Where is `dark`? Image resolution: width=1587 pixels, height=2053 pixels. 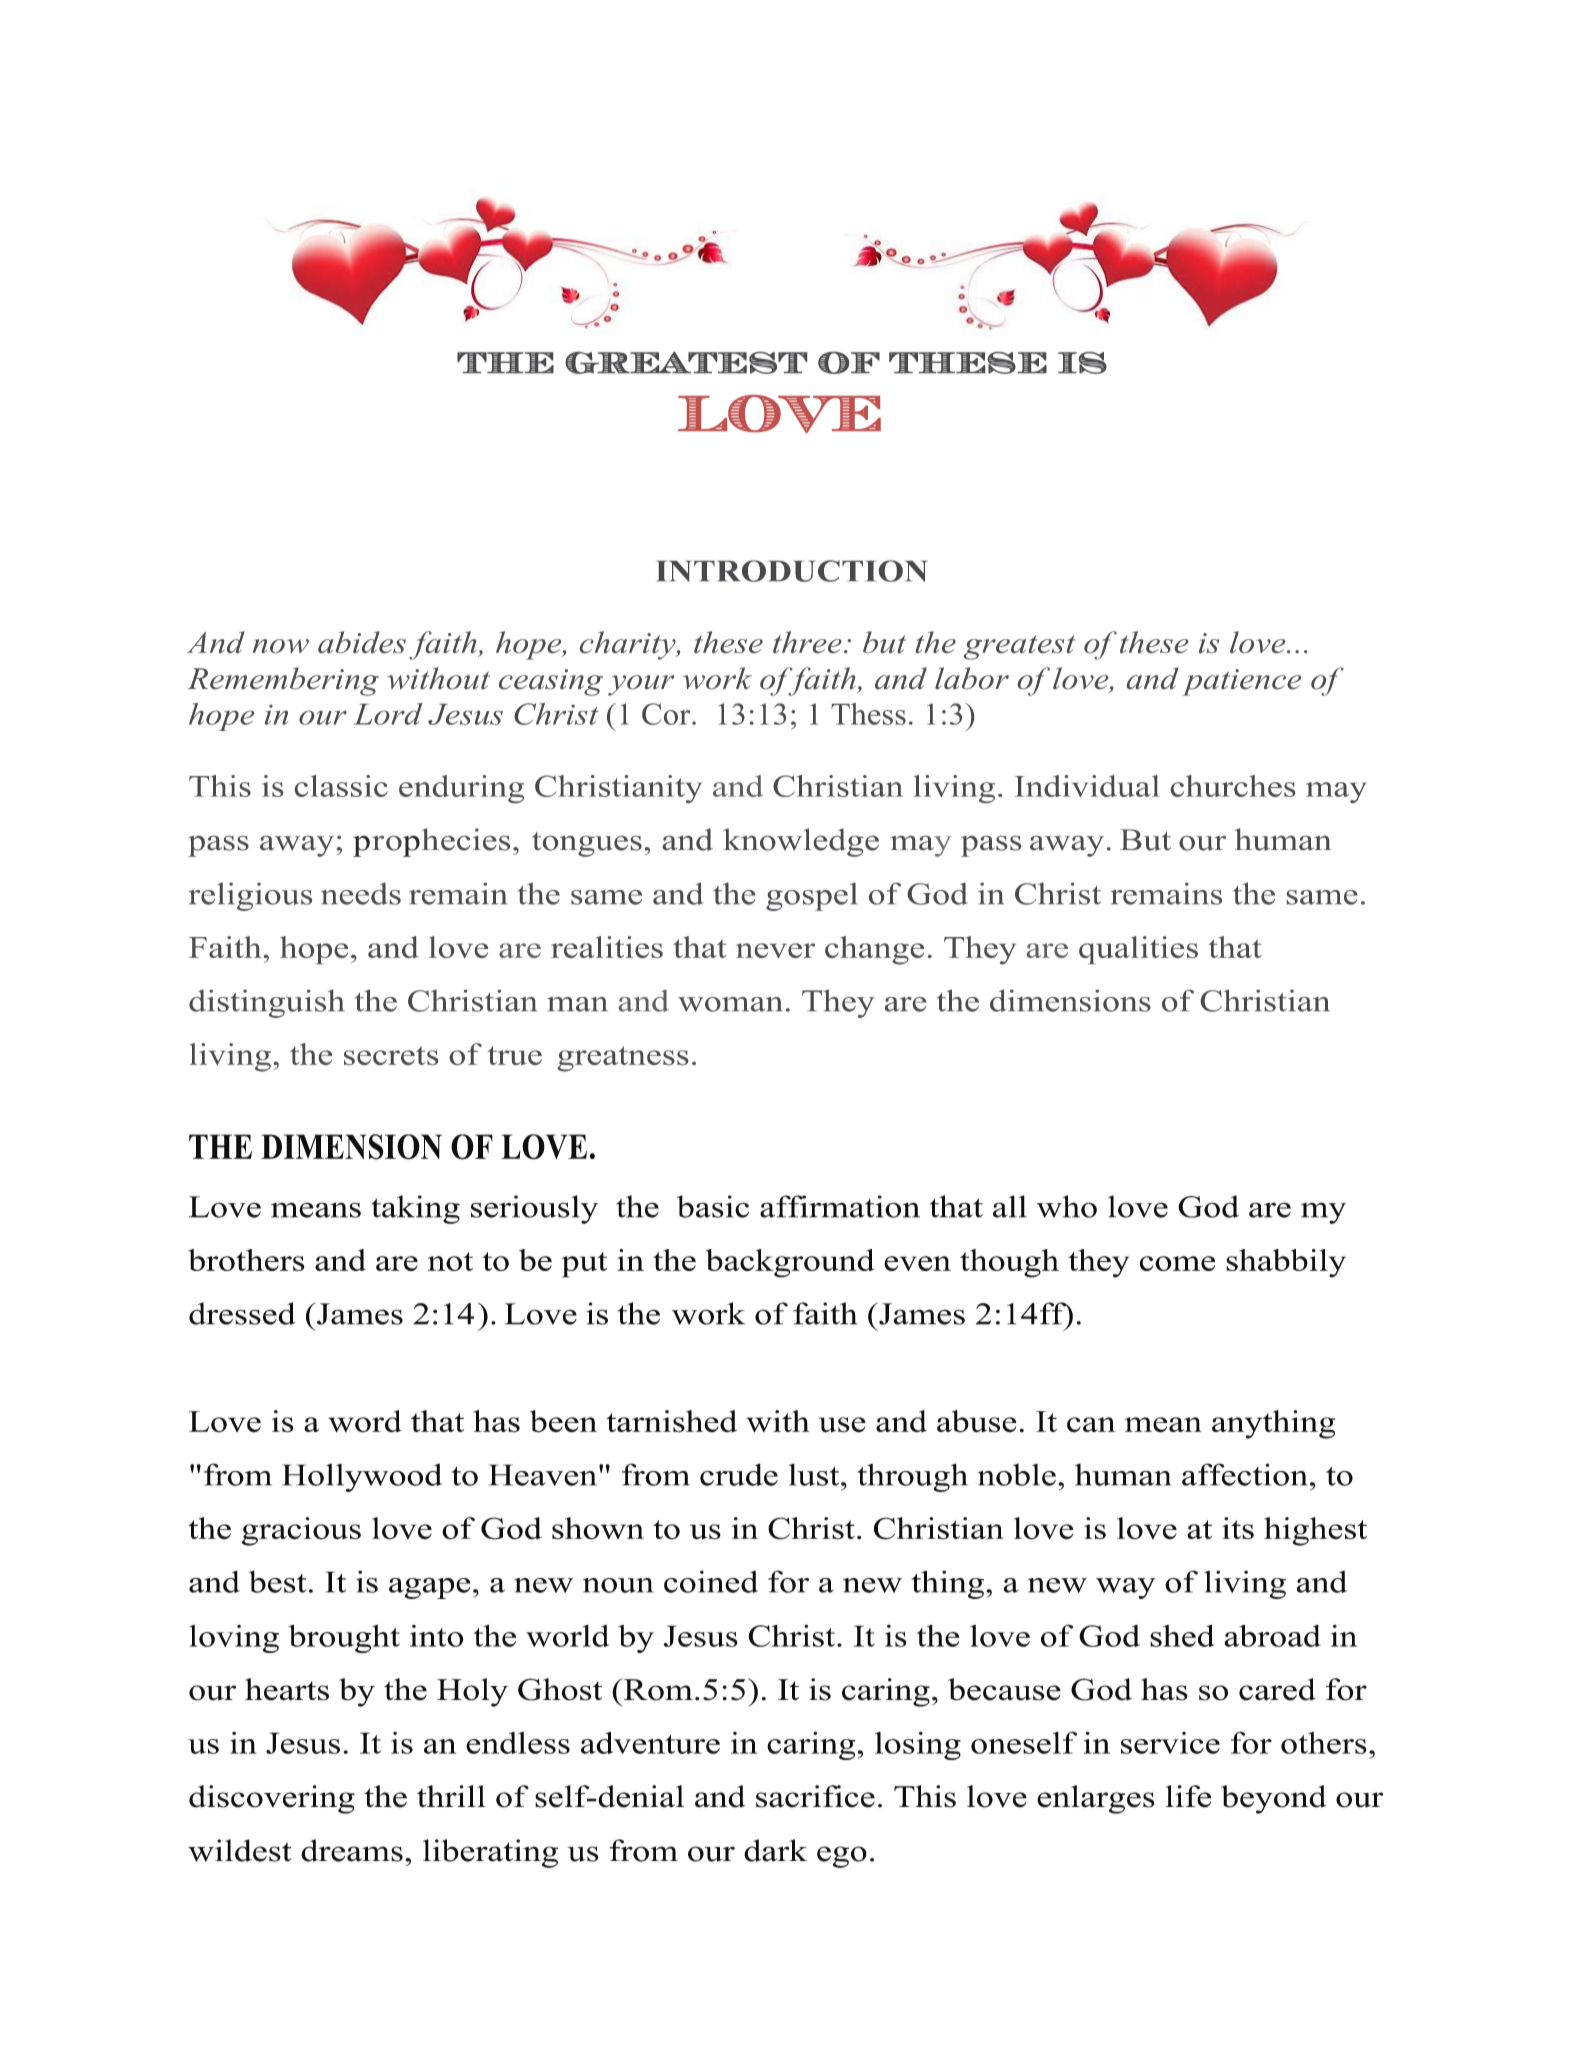 dark is located at coordinates (775, 1850).
